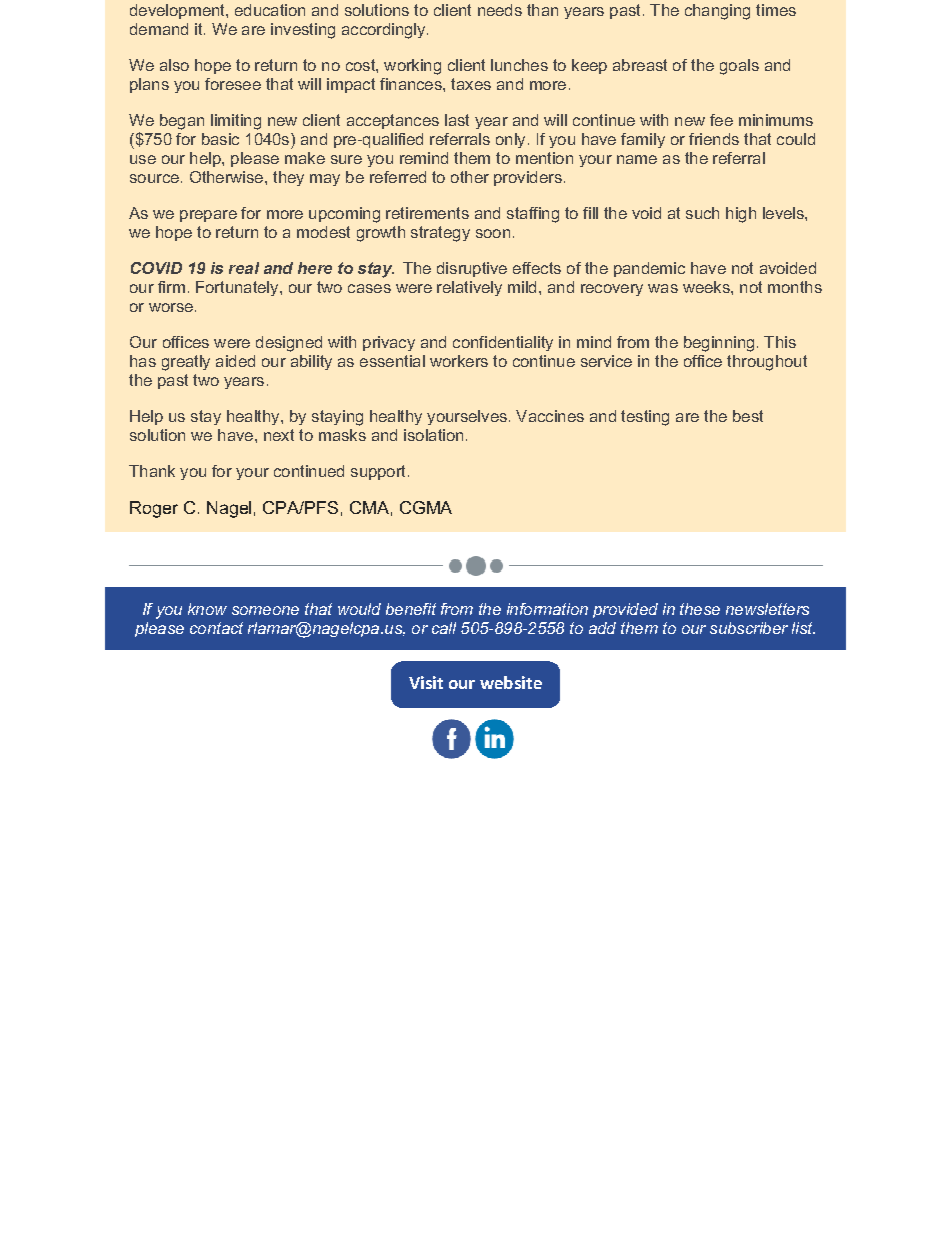  Describe the element at coordinates (749, 628) in the screenshot. I see `subscriber` at that location.
